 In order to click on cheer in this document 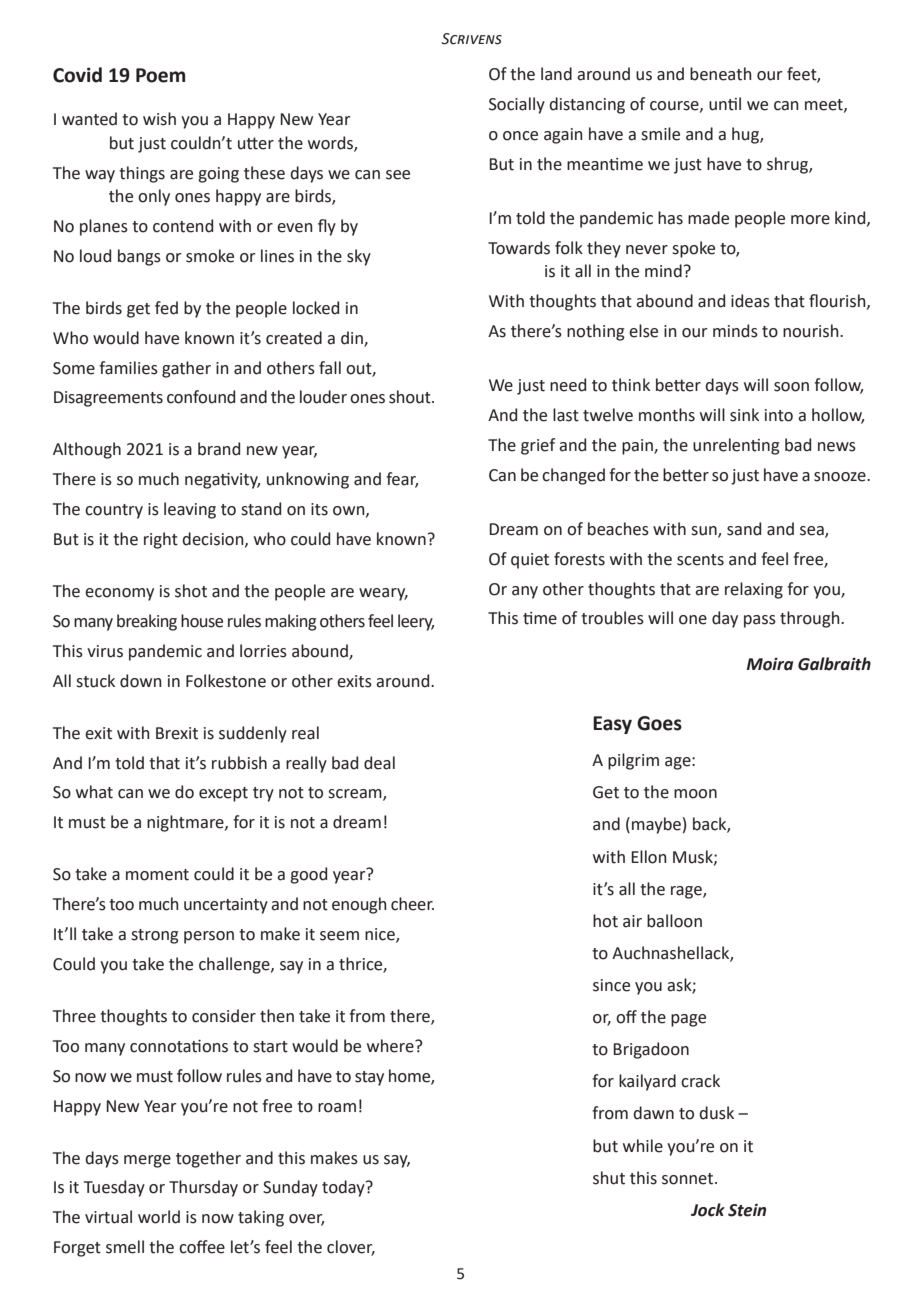, I will do `click(412, 904)`.
